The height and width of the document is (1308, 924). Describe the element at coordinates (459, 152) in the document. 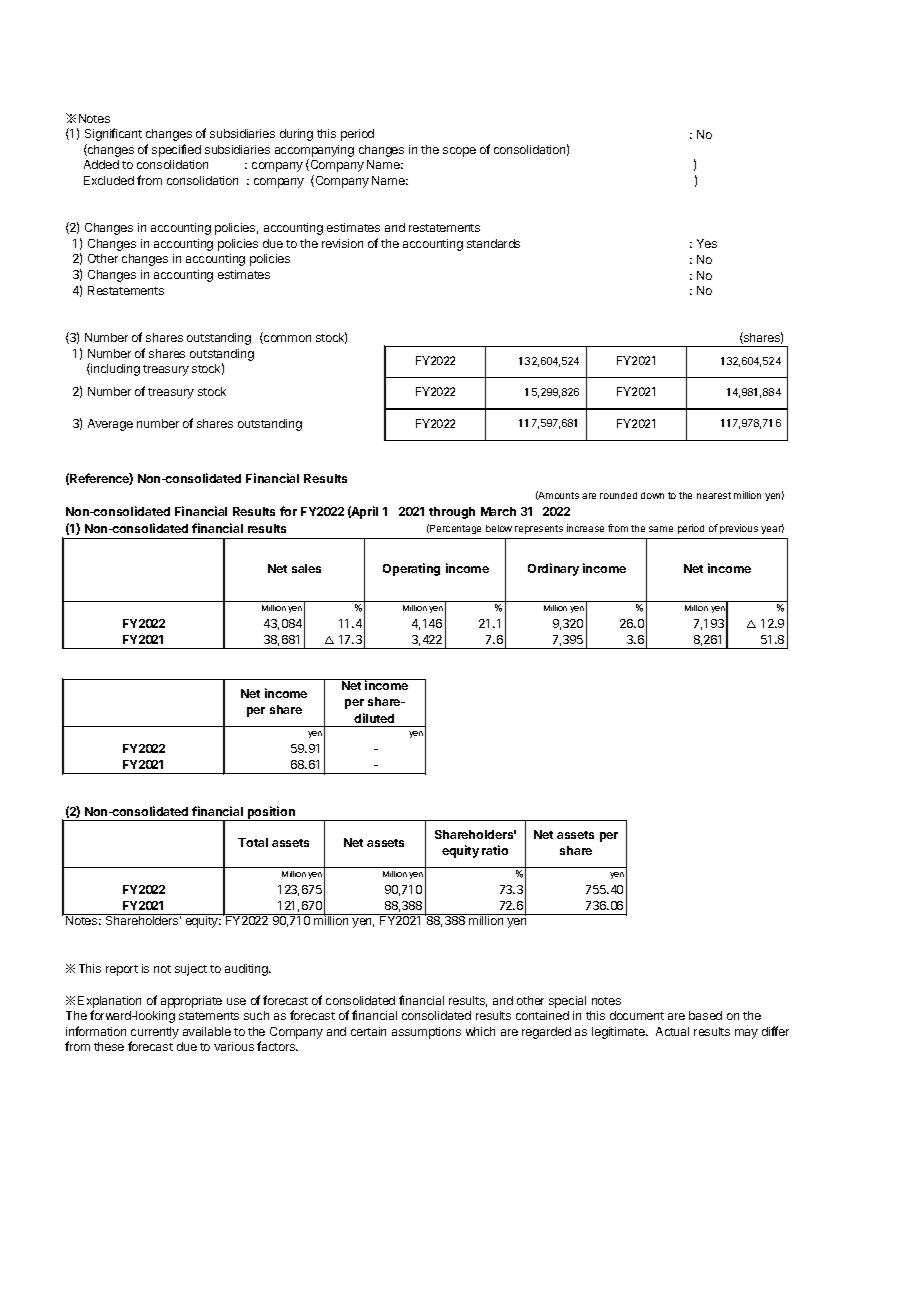

I see `scope` at that location.
